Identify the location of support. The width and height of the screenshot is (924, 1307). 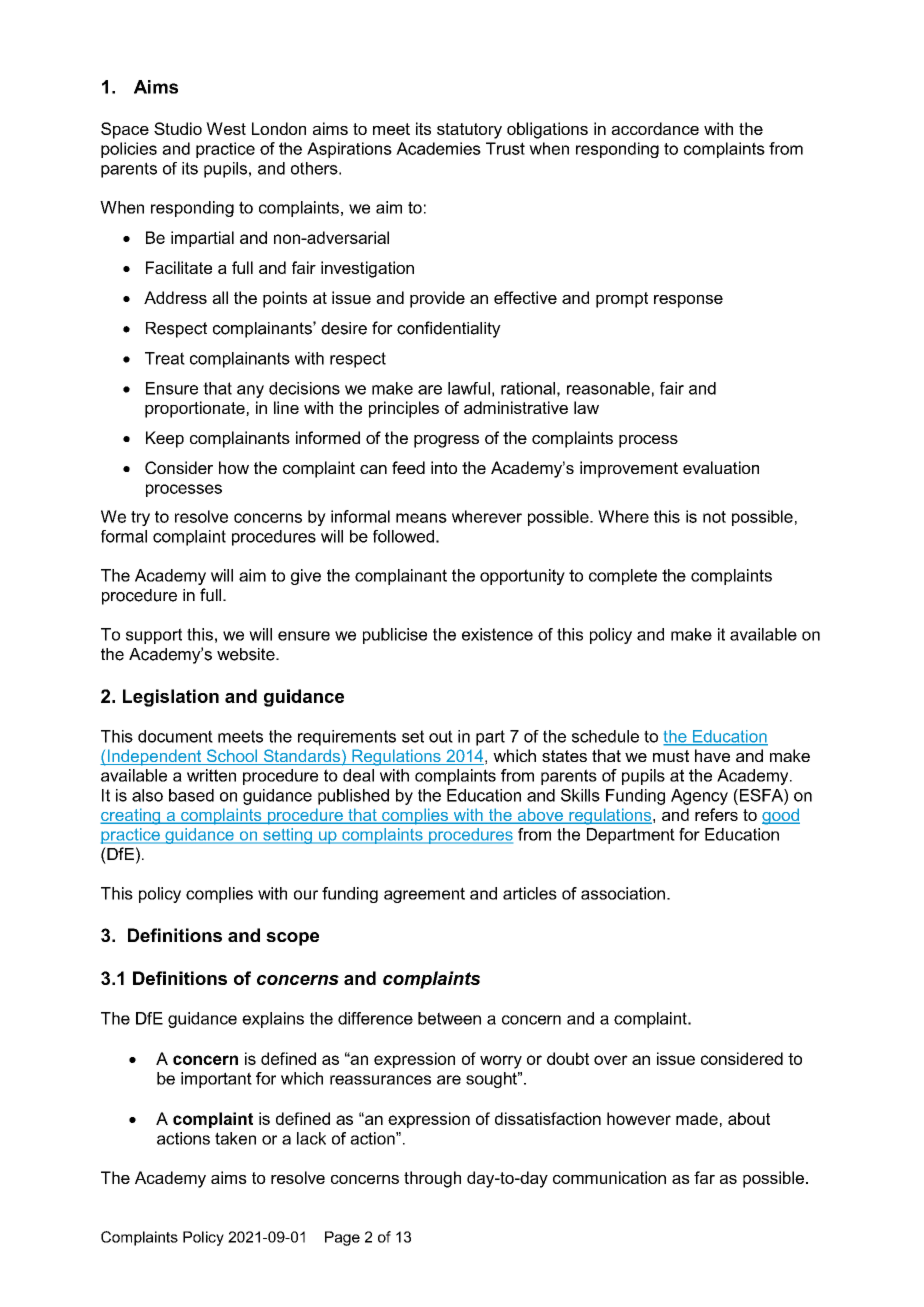
(154, 636).
